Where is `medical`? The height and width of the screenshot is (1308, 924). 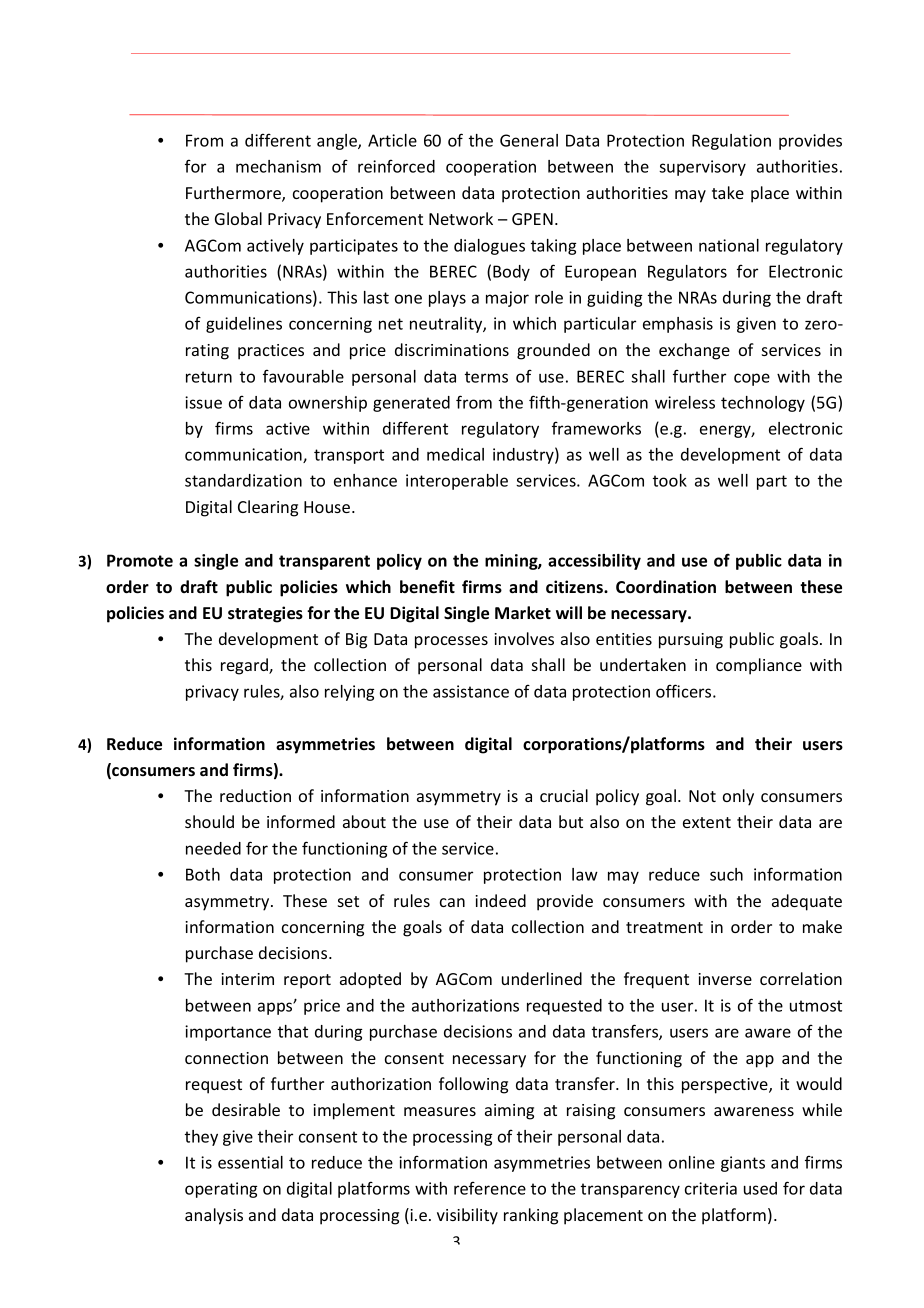 medical is located at coordinates (455, 454).
